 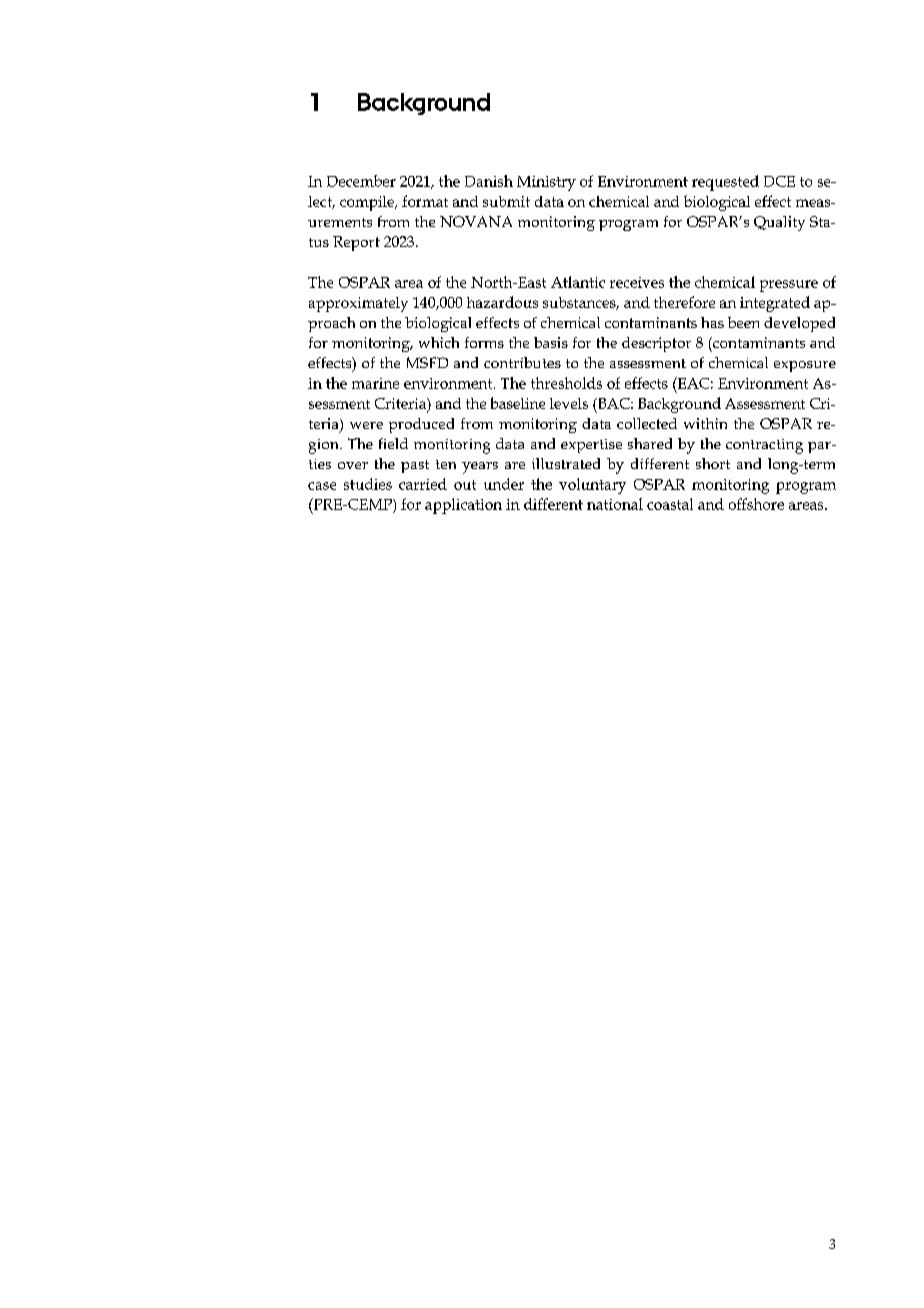 What do you see at coordinates (578, 282) in the screenshot?
I see `Atlantic` at bounding box center [578, 282].
